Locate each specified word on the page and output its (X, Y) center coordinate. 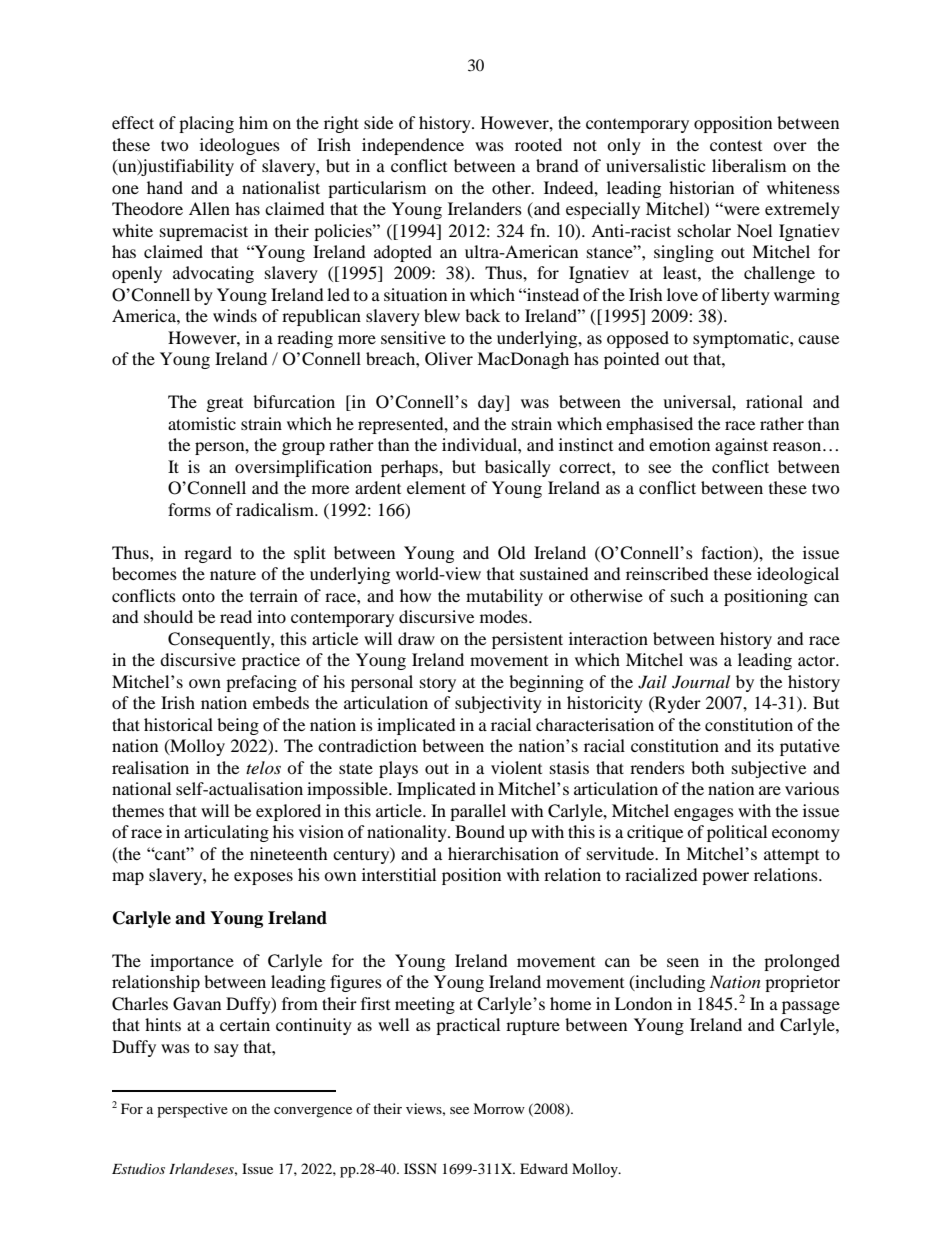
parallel (478, 812)
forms (189, 509)
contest (736, 145)
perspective (192, 1110)
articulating (226, 833)
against (741, 446)
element (436, 487)
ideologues (240, 146)
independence (413, 146)
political (737, 833)
